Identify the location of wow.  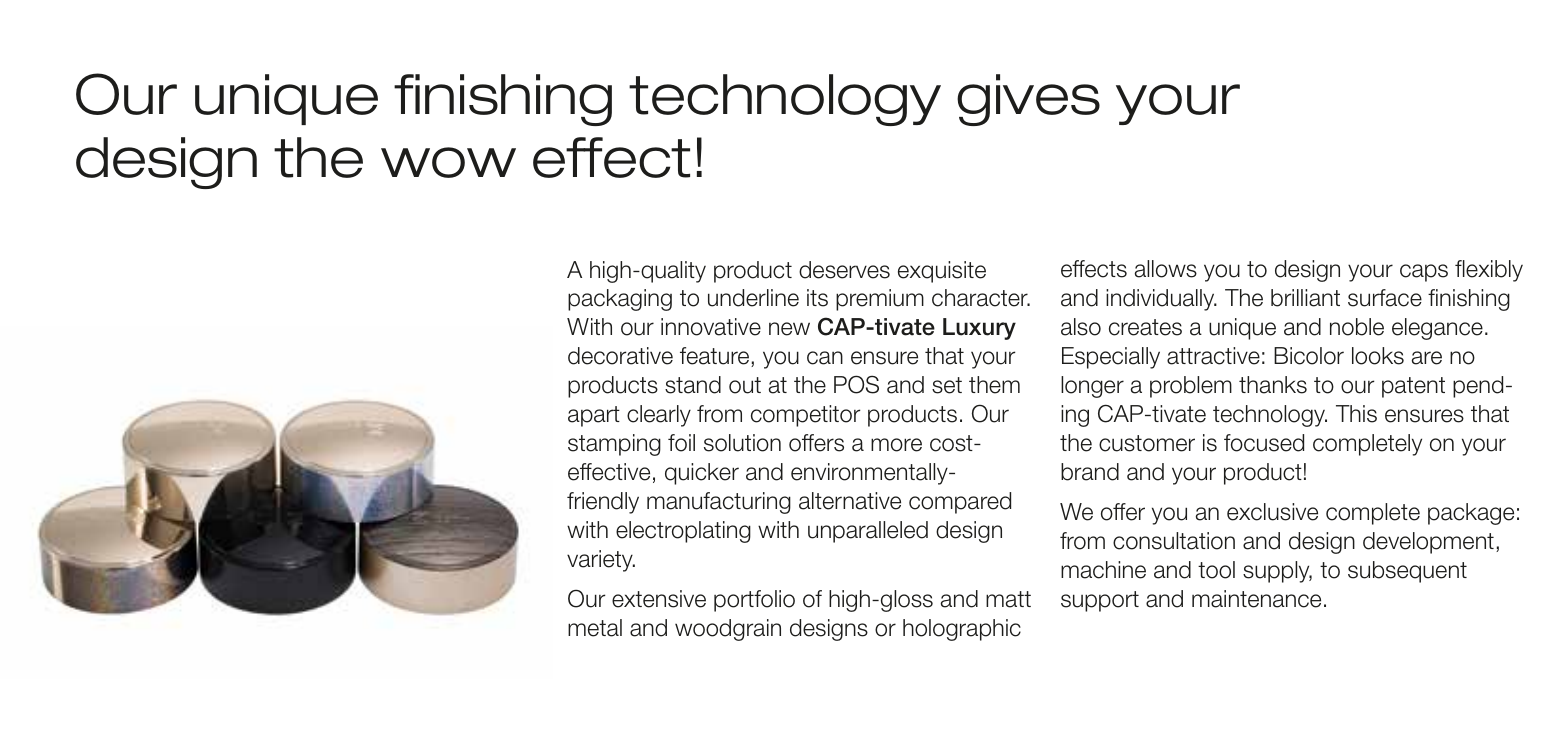
(448, 162).
